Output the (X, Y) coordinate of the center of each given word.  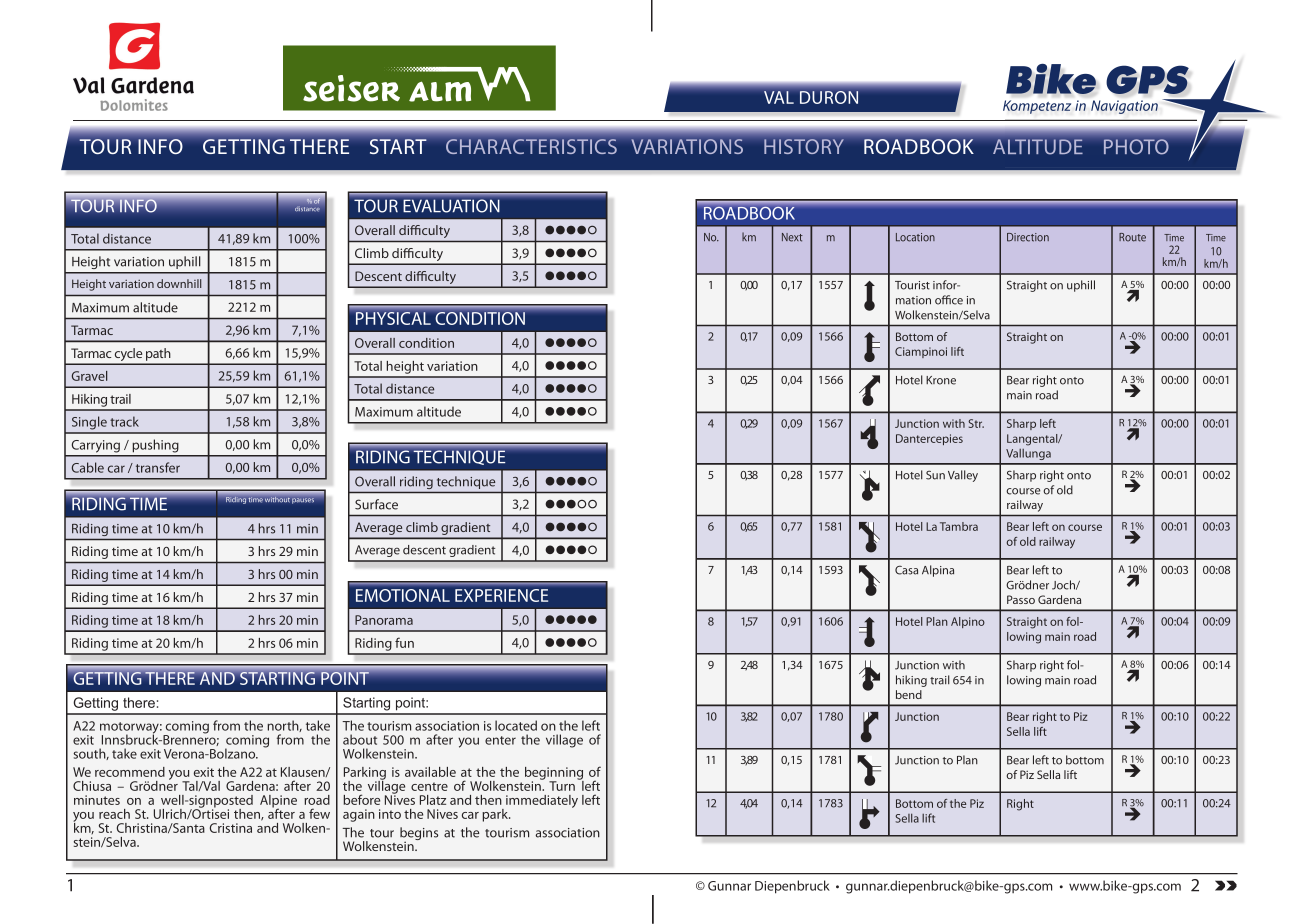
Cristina (231, 828)
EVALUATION (451, 206)
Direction (1028, 237)
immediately (542, 801)
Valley (963, 476)
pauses (303, 501)
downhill (179, 283)
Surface (376, 504)
